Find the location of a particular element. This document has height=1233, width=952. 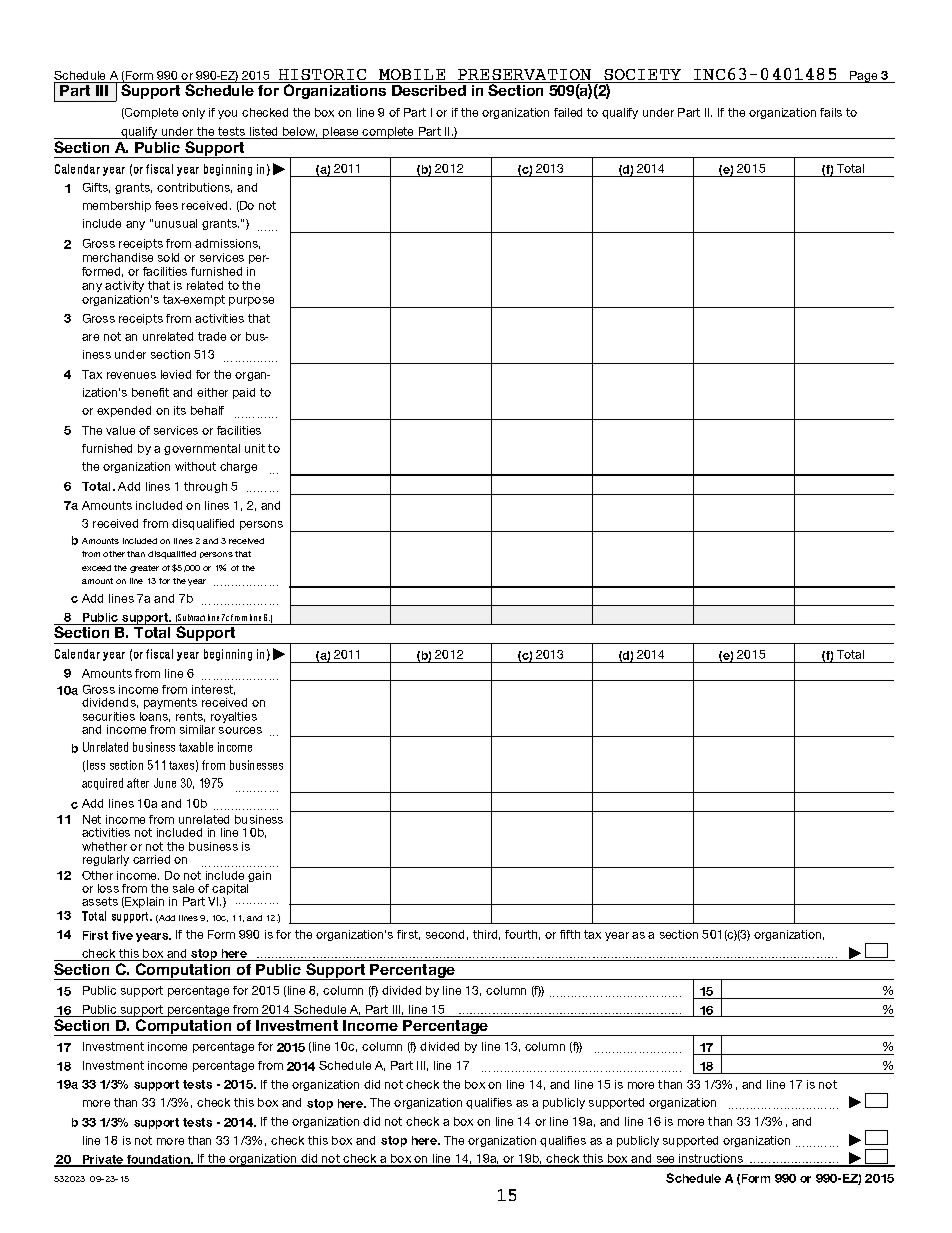

fails is located at coordinates (831, 112).
